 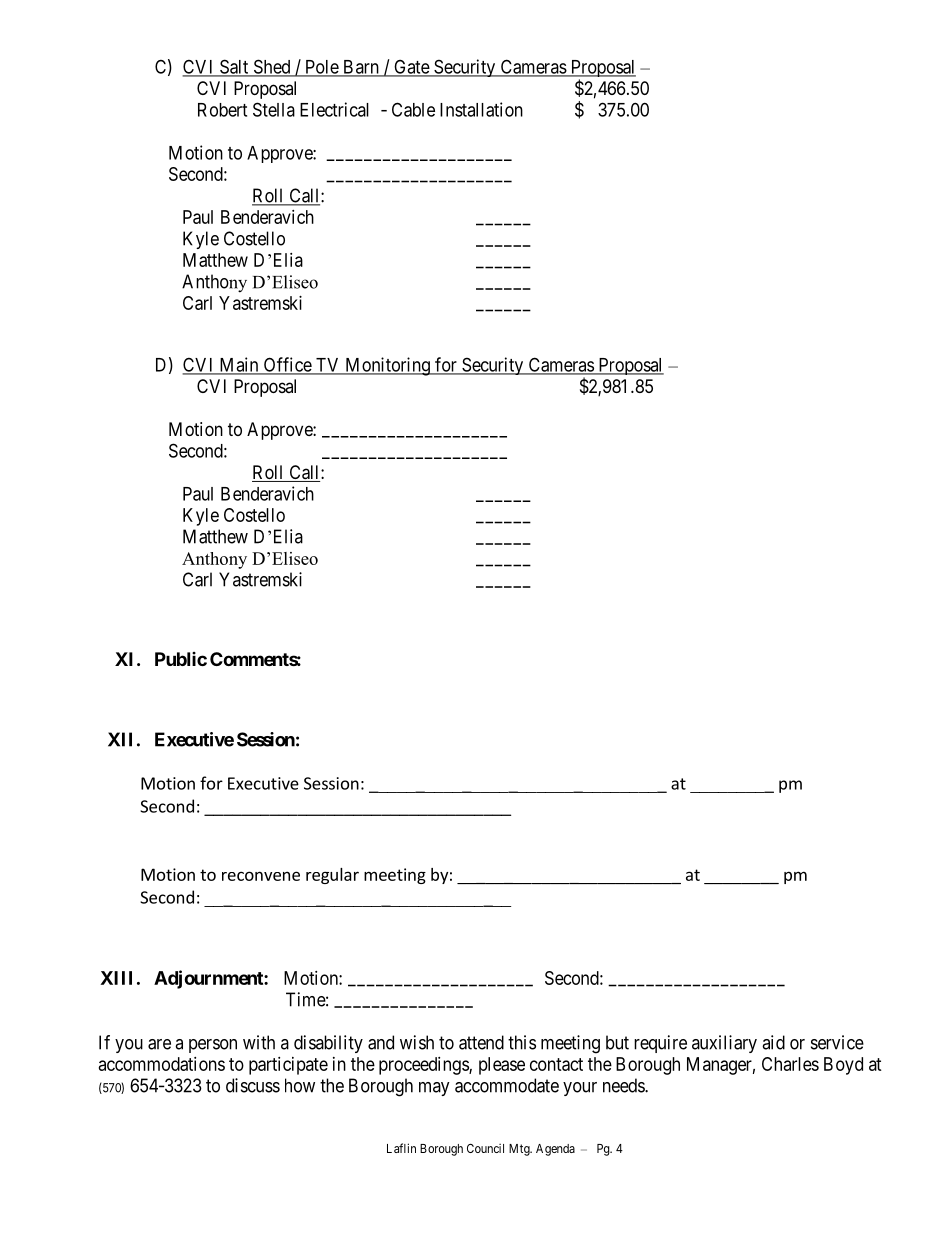 I want to click on discuss, so click(x=253, y=1085).
